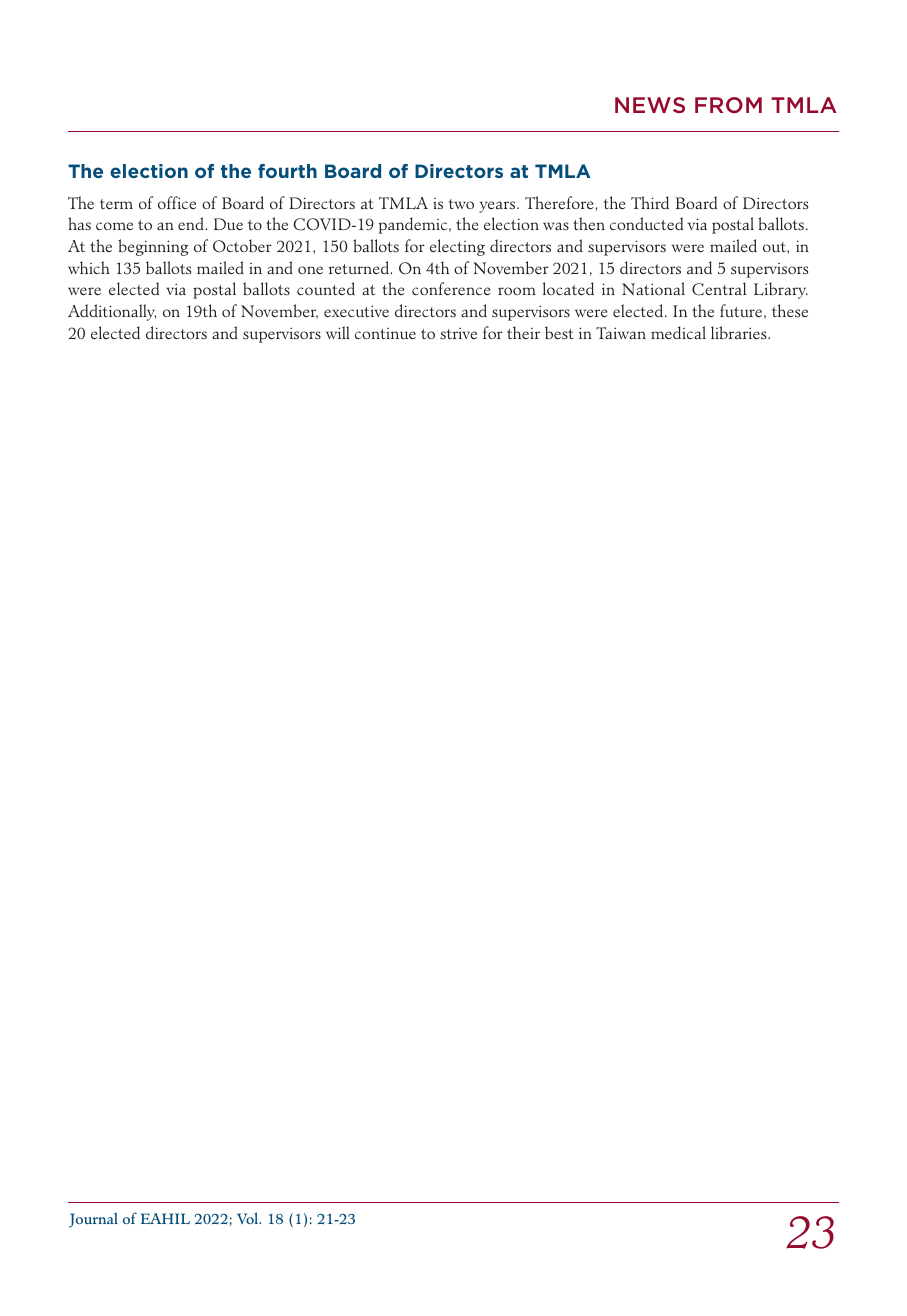 This image has height=1316, width=907. I want to click on office, so click(177, 202).
